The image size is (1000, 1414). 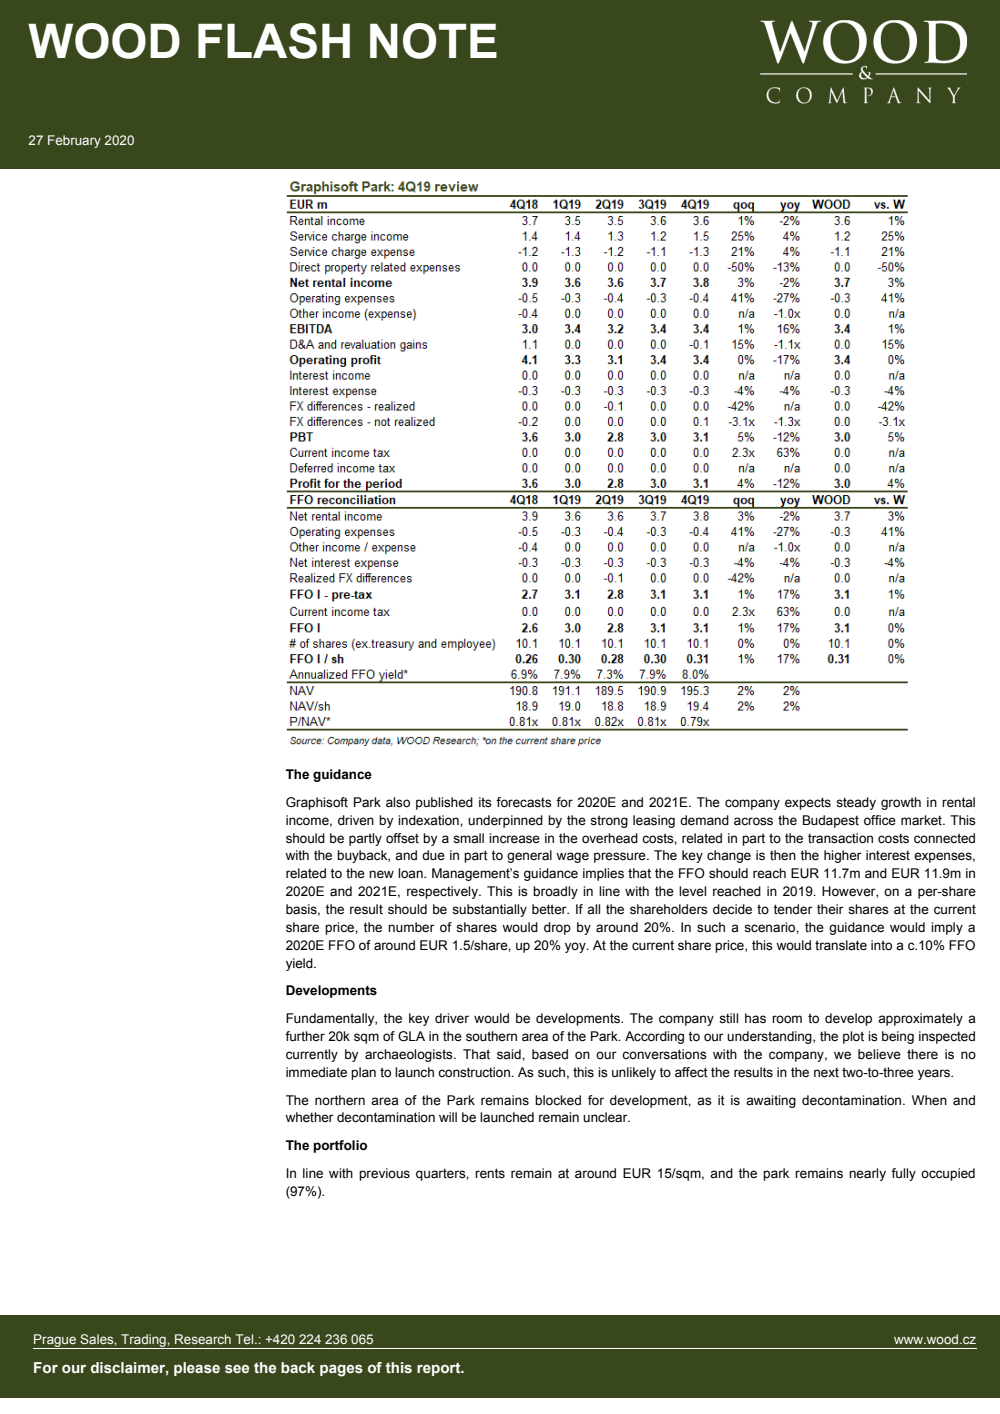 What do you see at coordinates (74, 141) in the document?
I see `February` at bounding box center [74, 141].
